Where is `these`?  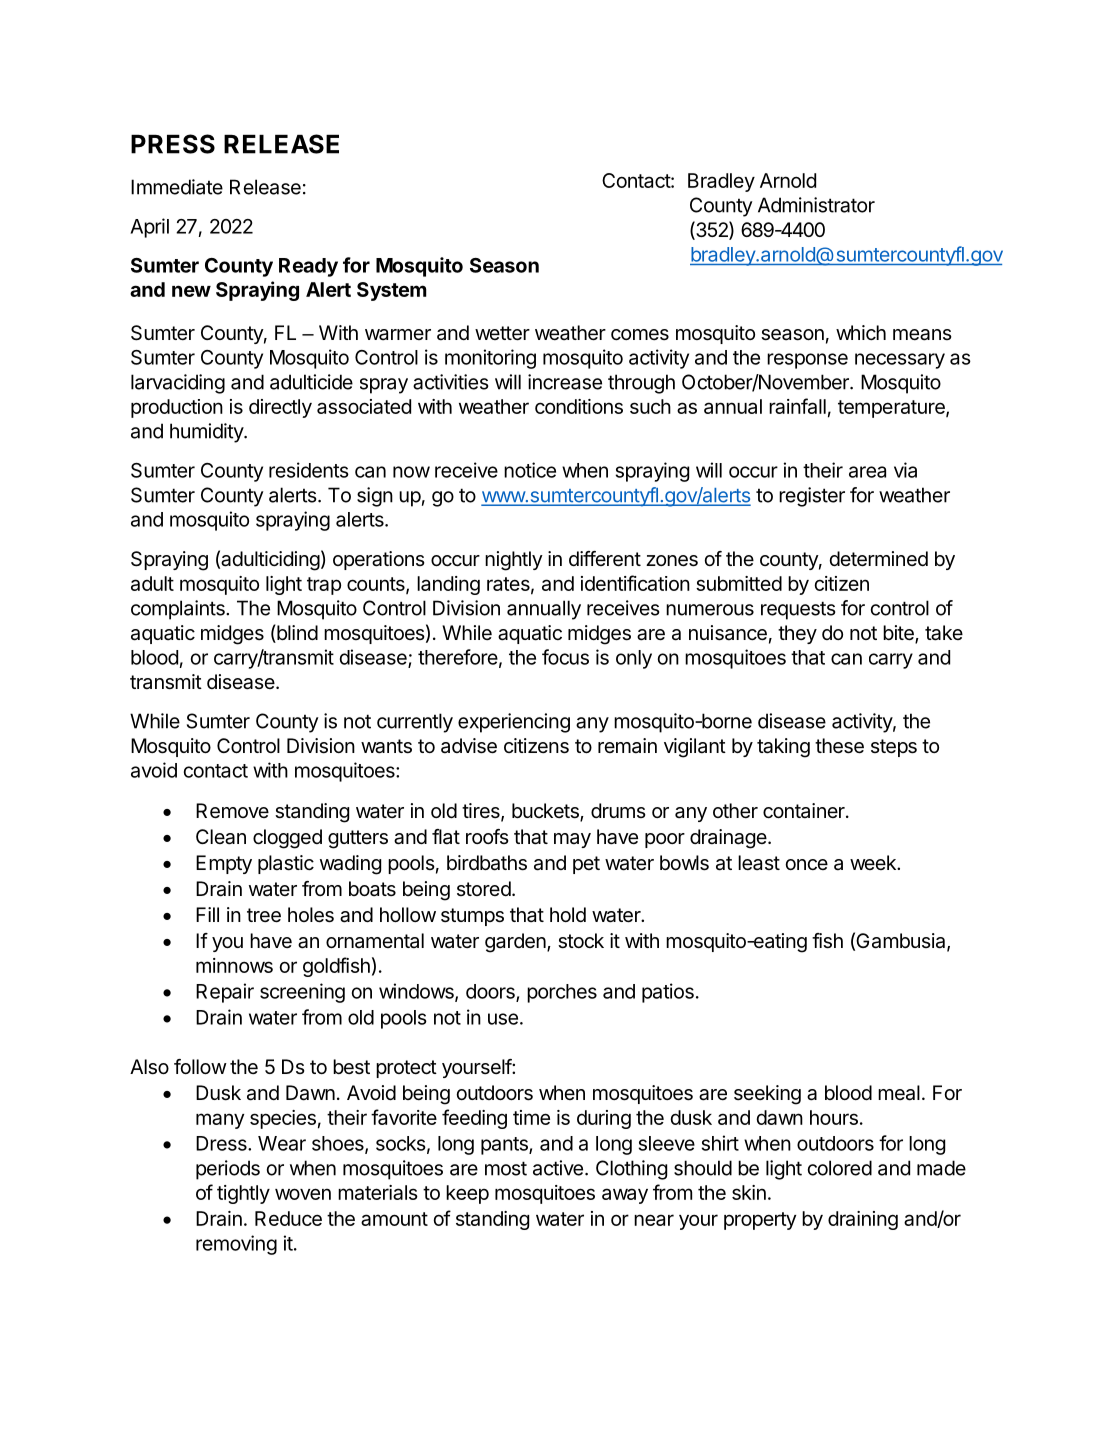
these is located at coordinates (839, 746).
